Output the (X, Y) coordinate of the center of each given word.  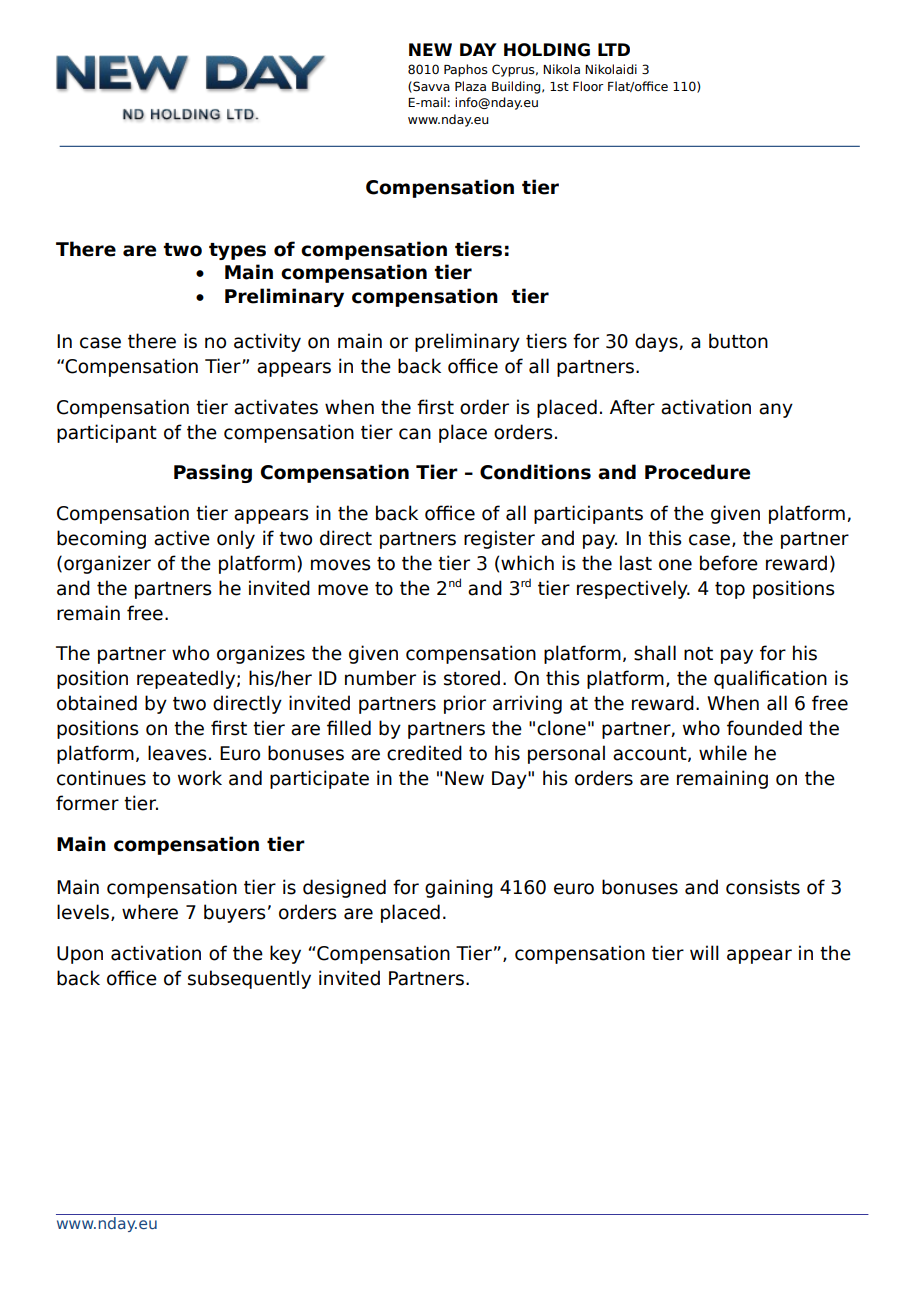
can (415, 434)
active (182, 538)
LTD (614, 49)
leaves (177, 753)
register (499, 539)
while (723, 753)
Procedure (697, 472)
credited (424, 753)
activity (267, 342)
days (657, 342)
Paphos (466, 70)
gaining (459, 888)
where (150, 912)
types (237, 251)
